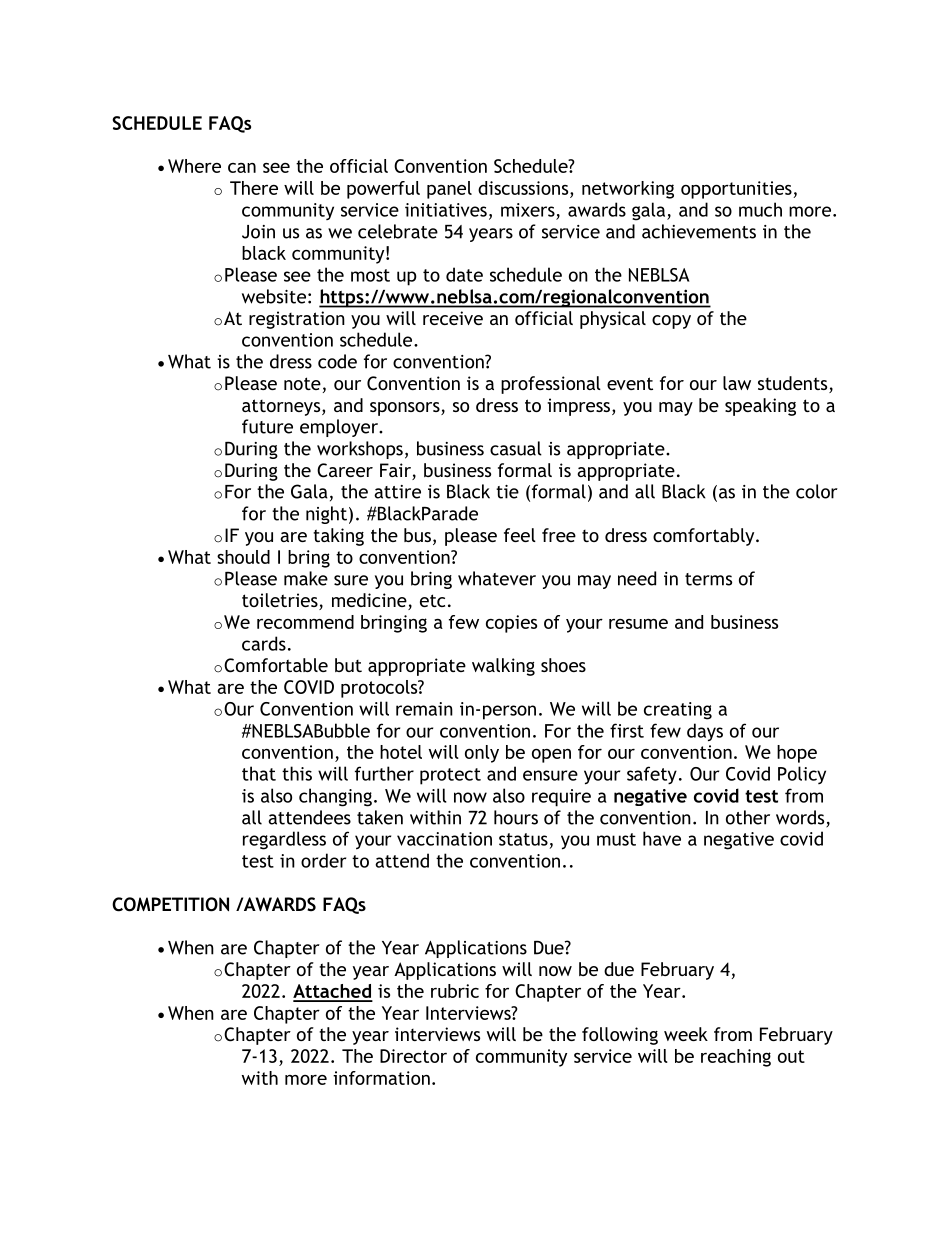 Image resolution: width=952 pixels, height=1233 pixels. What do you see at coordinates (520, 535) in the screenshot?
I see `feel` at bounding box center [520, 535].
